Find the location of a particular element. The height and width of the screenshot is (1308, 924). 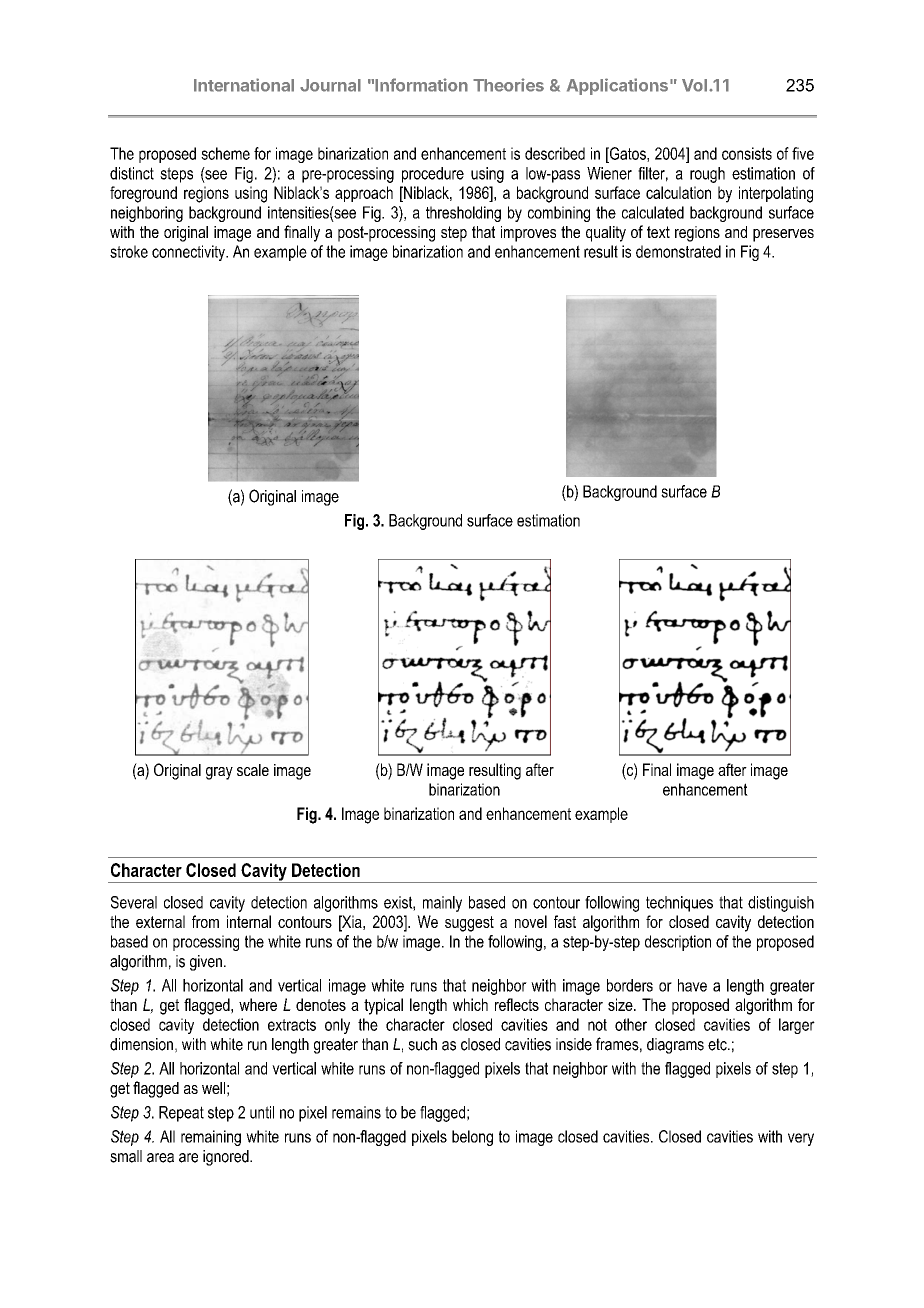

very is located at coordinates (801, 1139).
